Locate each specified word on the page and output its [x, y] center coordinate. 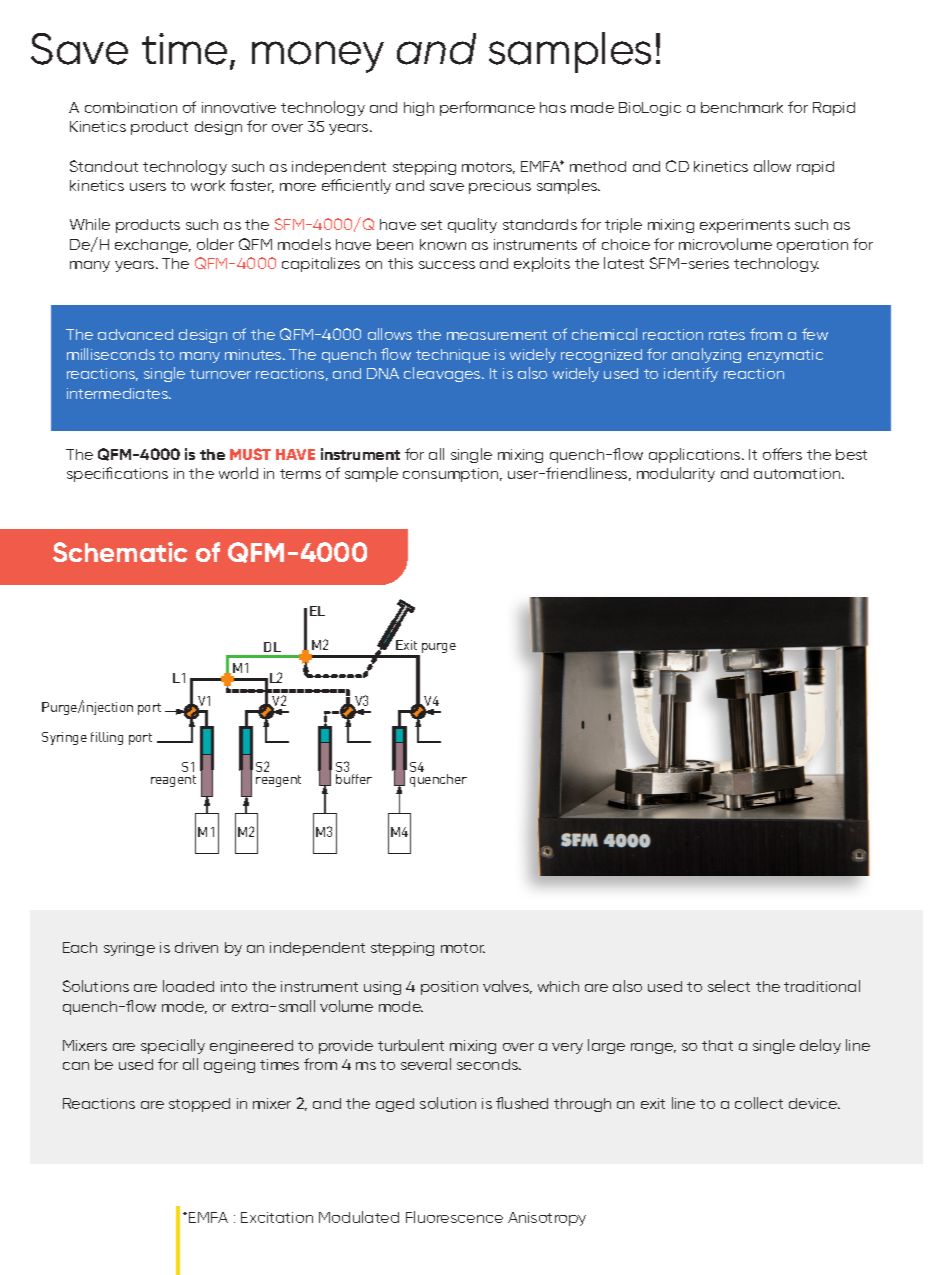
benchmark [742, 107]
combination [131, 107]
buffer [354, 779]
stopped [199, 1105]
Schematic [120, 552]
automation [798, 473]
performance [487, 108]
